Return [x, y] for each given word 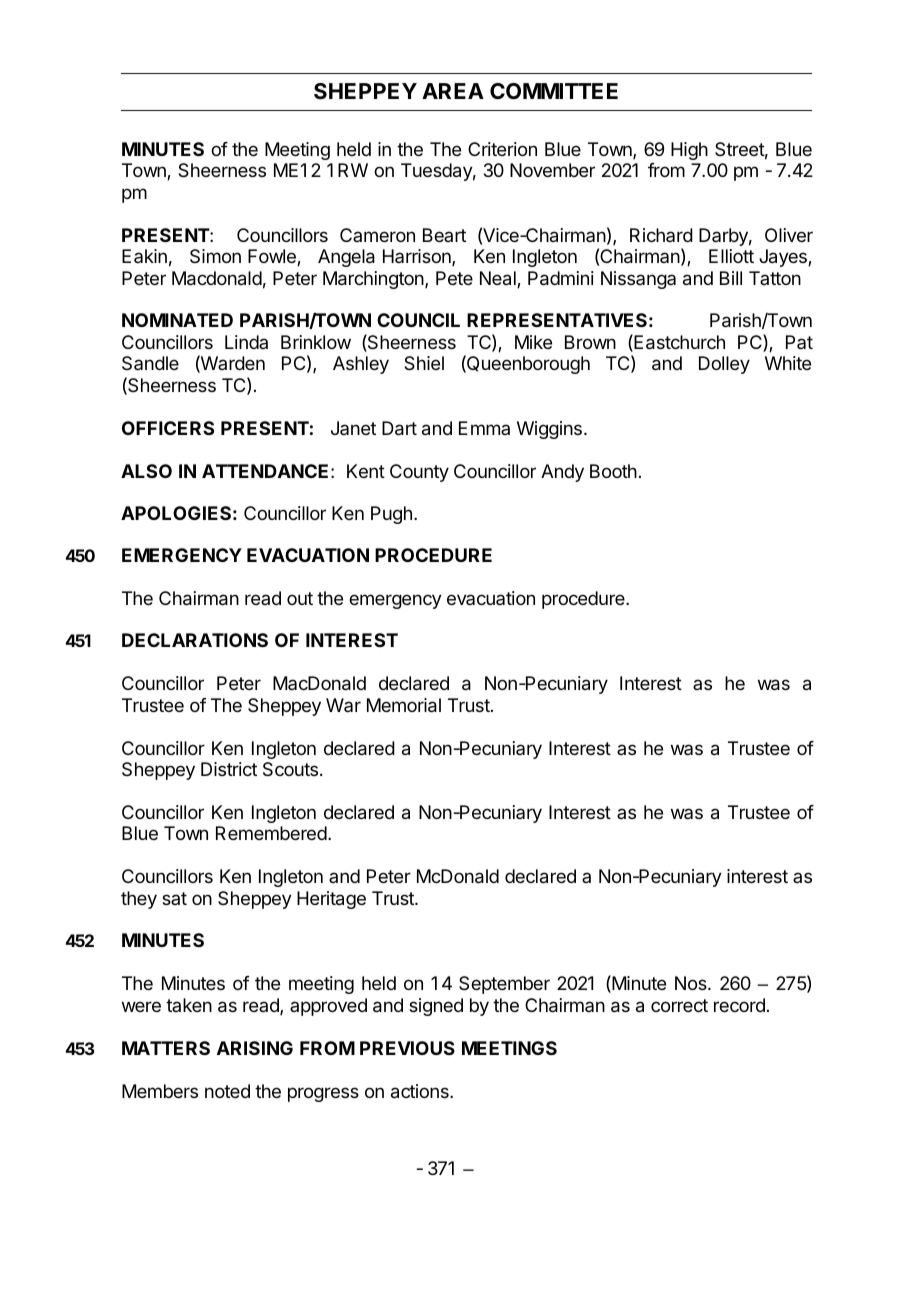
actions [421, 1091]
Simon [215, 256]
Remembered [271, 833]
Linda [246, 342]
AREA [453, 91]
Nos [692, 983]
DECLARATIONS [195, 640]
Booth [613, 471]
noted [227, 1091]
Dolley [724, 365]
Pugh [391, 515]
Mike [533, 342]
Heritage [331, 900]
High [689, 151]
